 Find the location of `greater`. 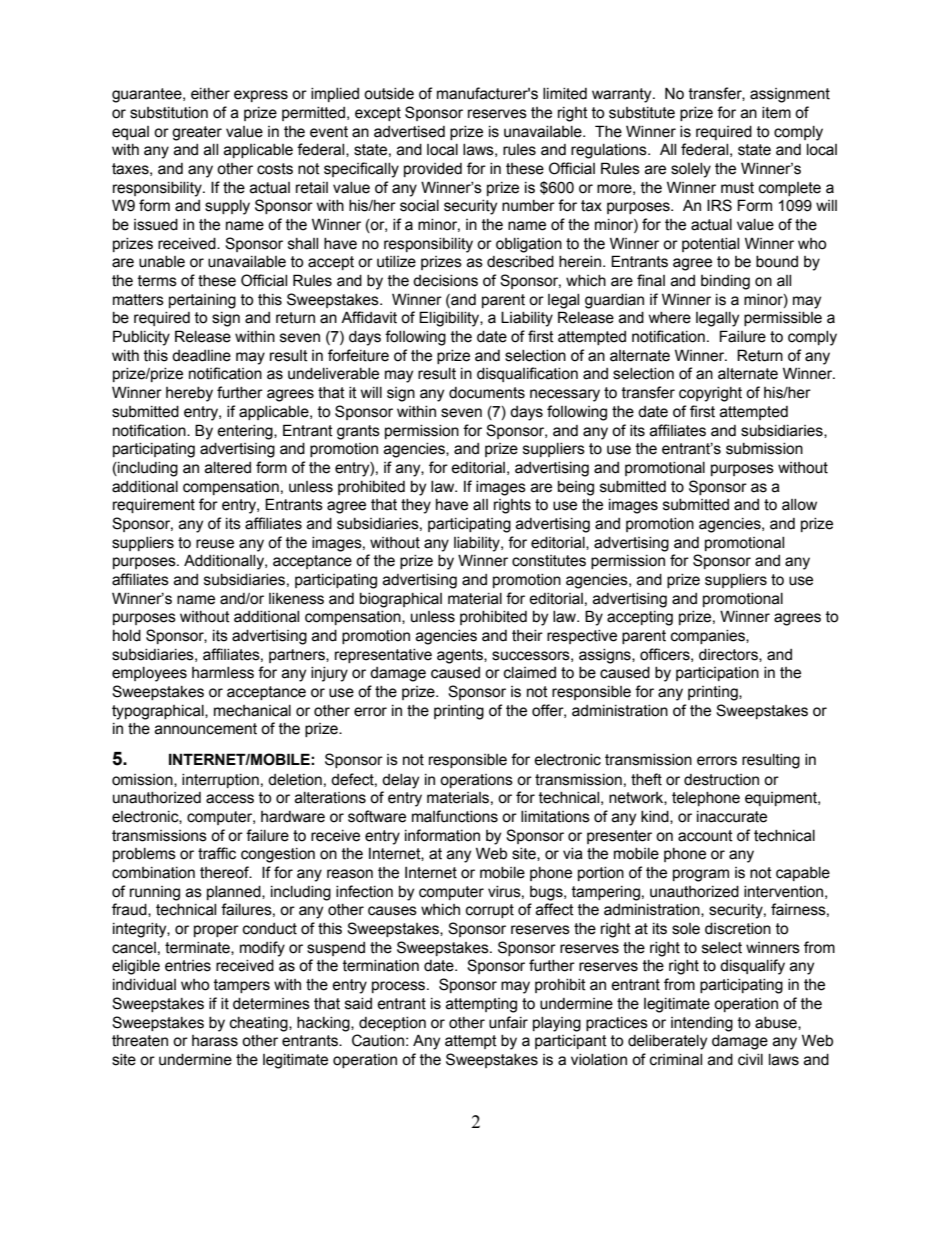

greater is located at coordinates (197, 133).
